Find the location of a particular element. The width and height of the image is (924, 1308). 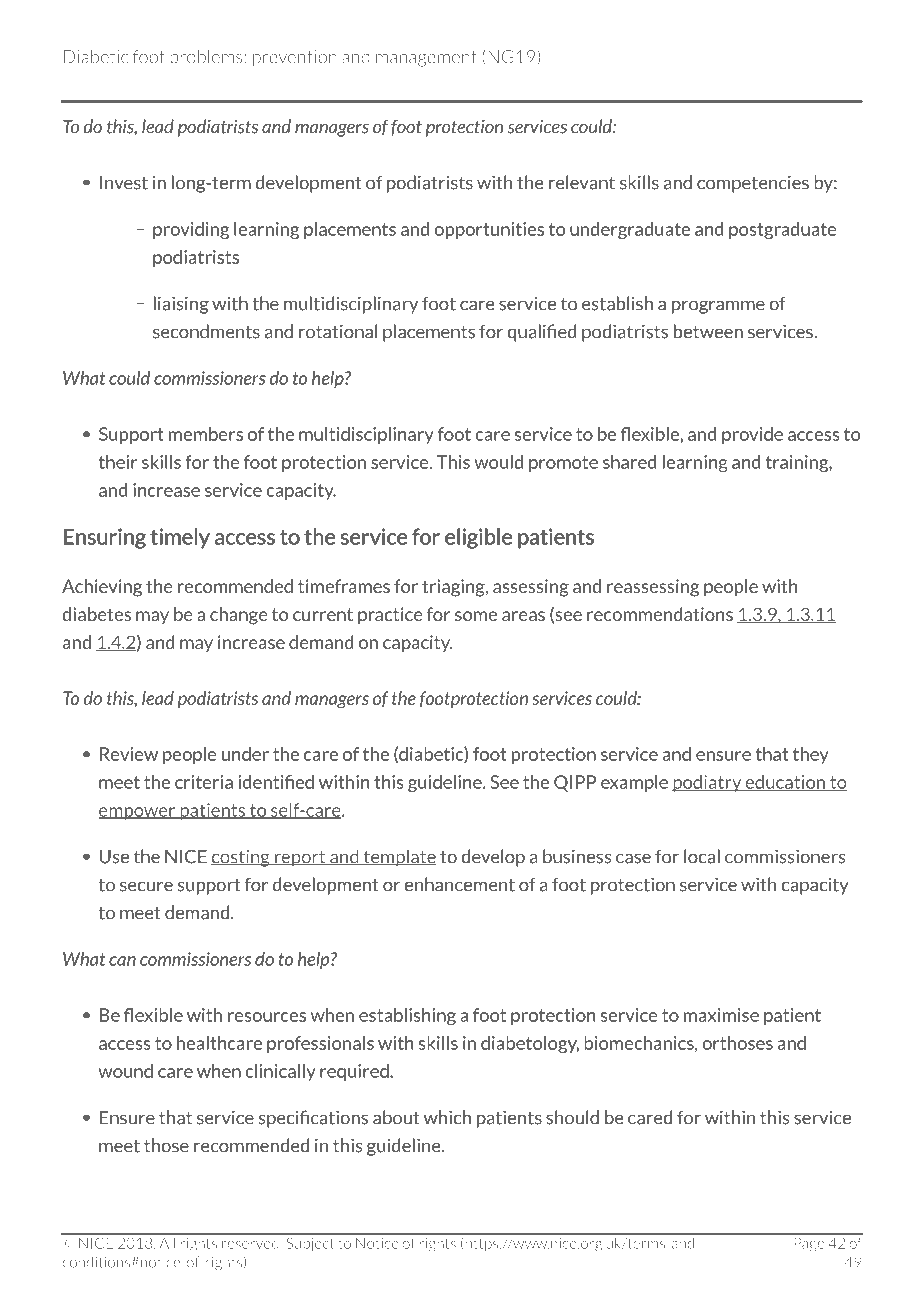

members is located at coordinates (206, 434).
